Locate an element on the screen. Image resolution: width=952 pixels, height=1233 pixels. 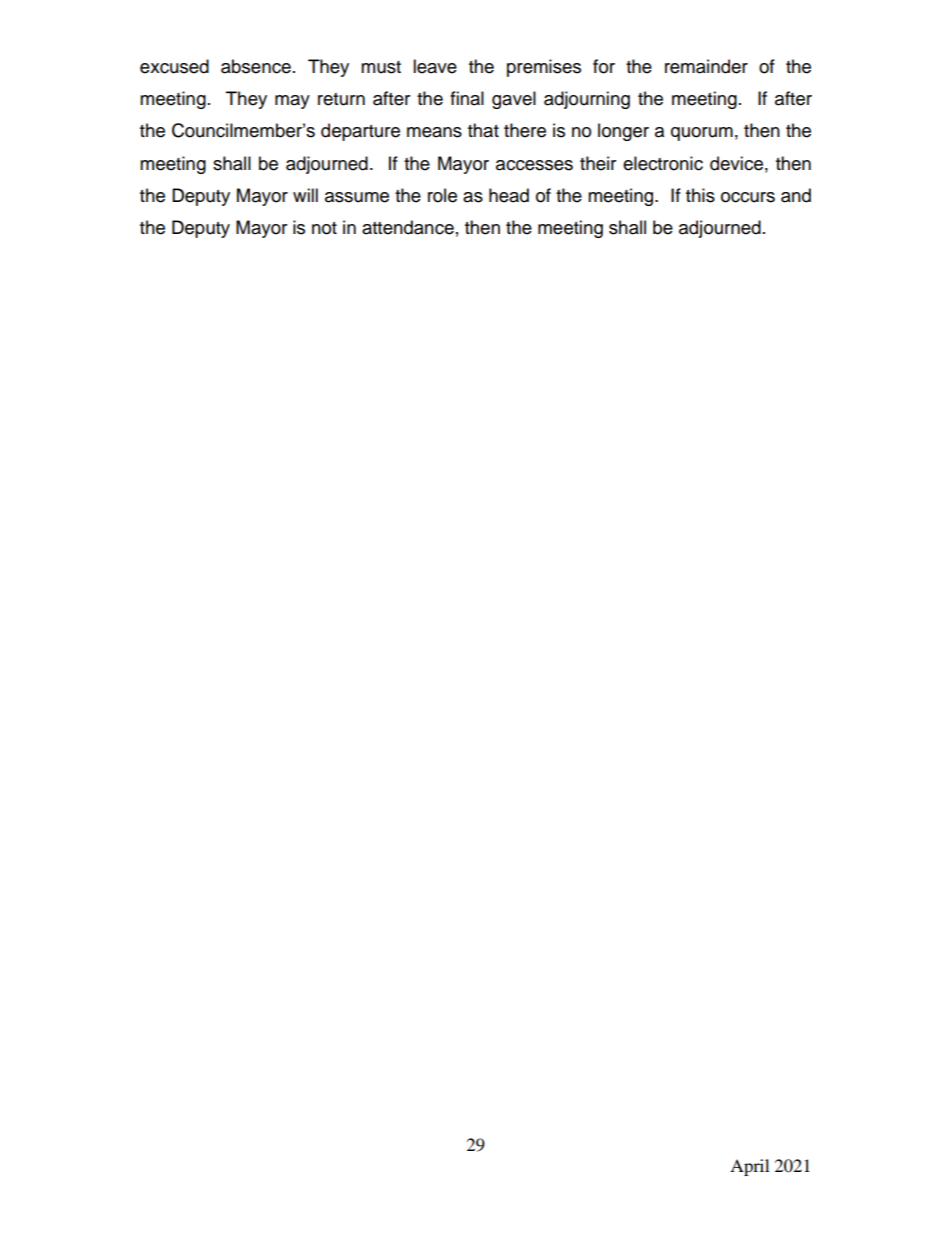
head is located at coordinates (509, 195).
